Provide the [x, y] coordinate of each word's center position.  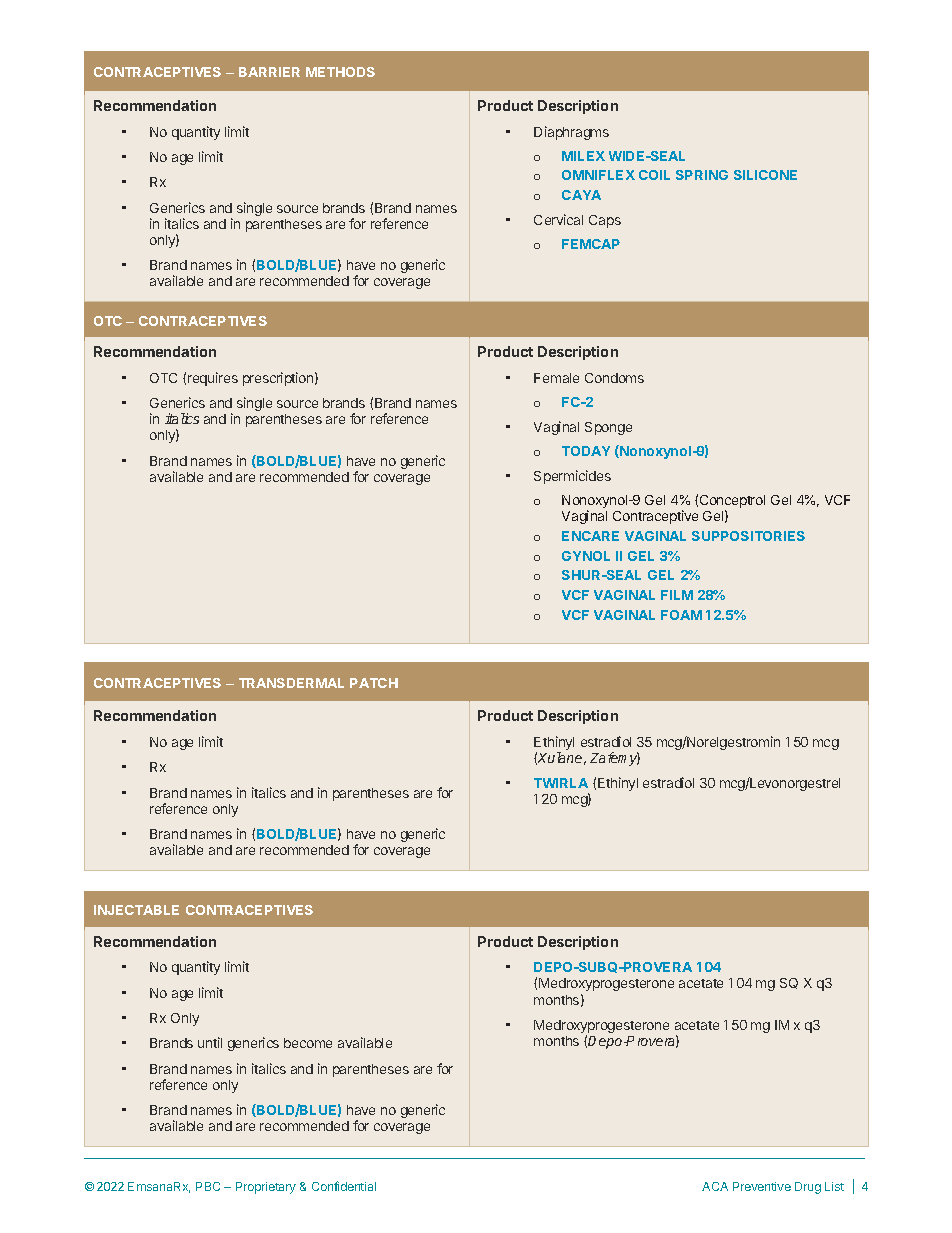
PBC [208, 1186]
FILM [677, 595]
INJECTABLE [136, 910]
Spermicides [572, 477]
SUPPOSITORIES [748, 536]
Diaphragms [571, 133]
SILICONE [765, 175]
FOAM [681, 615]
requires [213, 379]
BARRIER [269, 72]
